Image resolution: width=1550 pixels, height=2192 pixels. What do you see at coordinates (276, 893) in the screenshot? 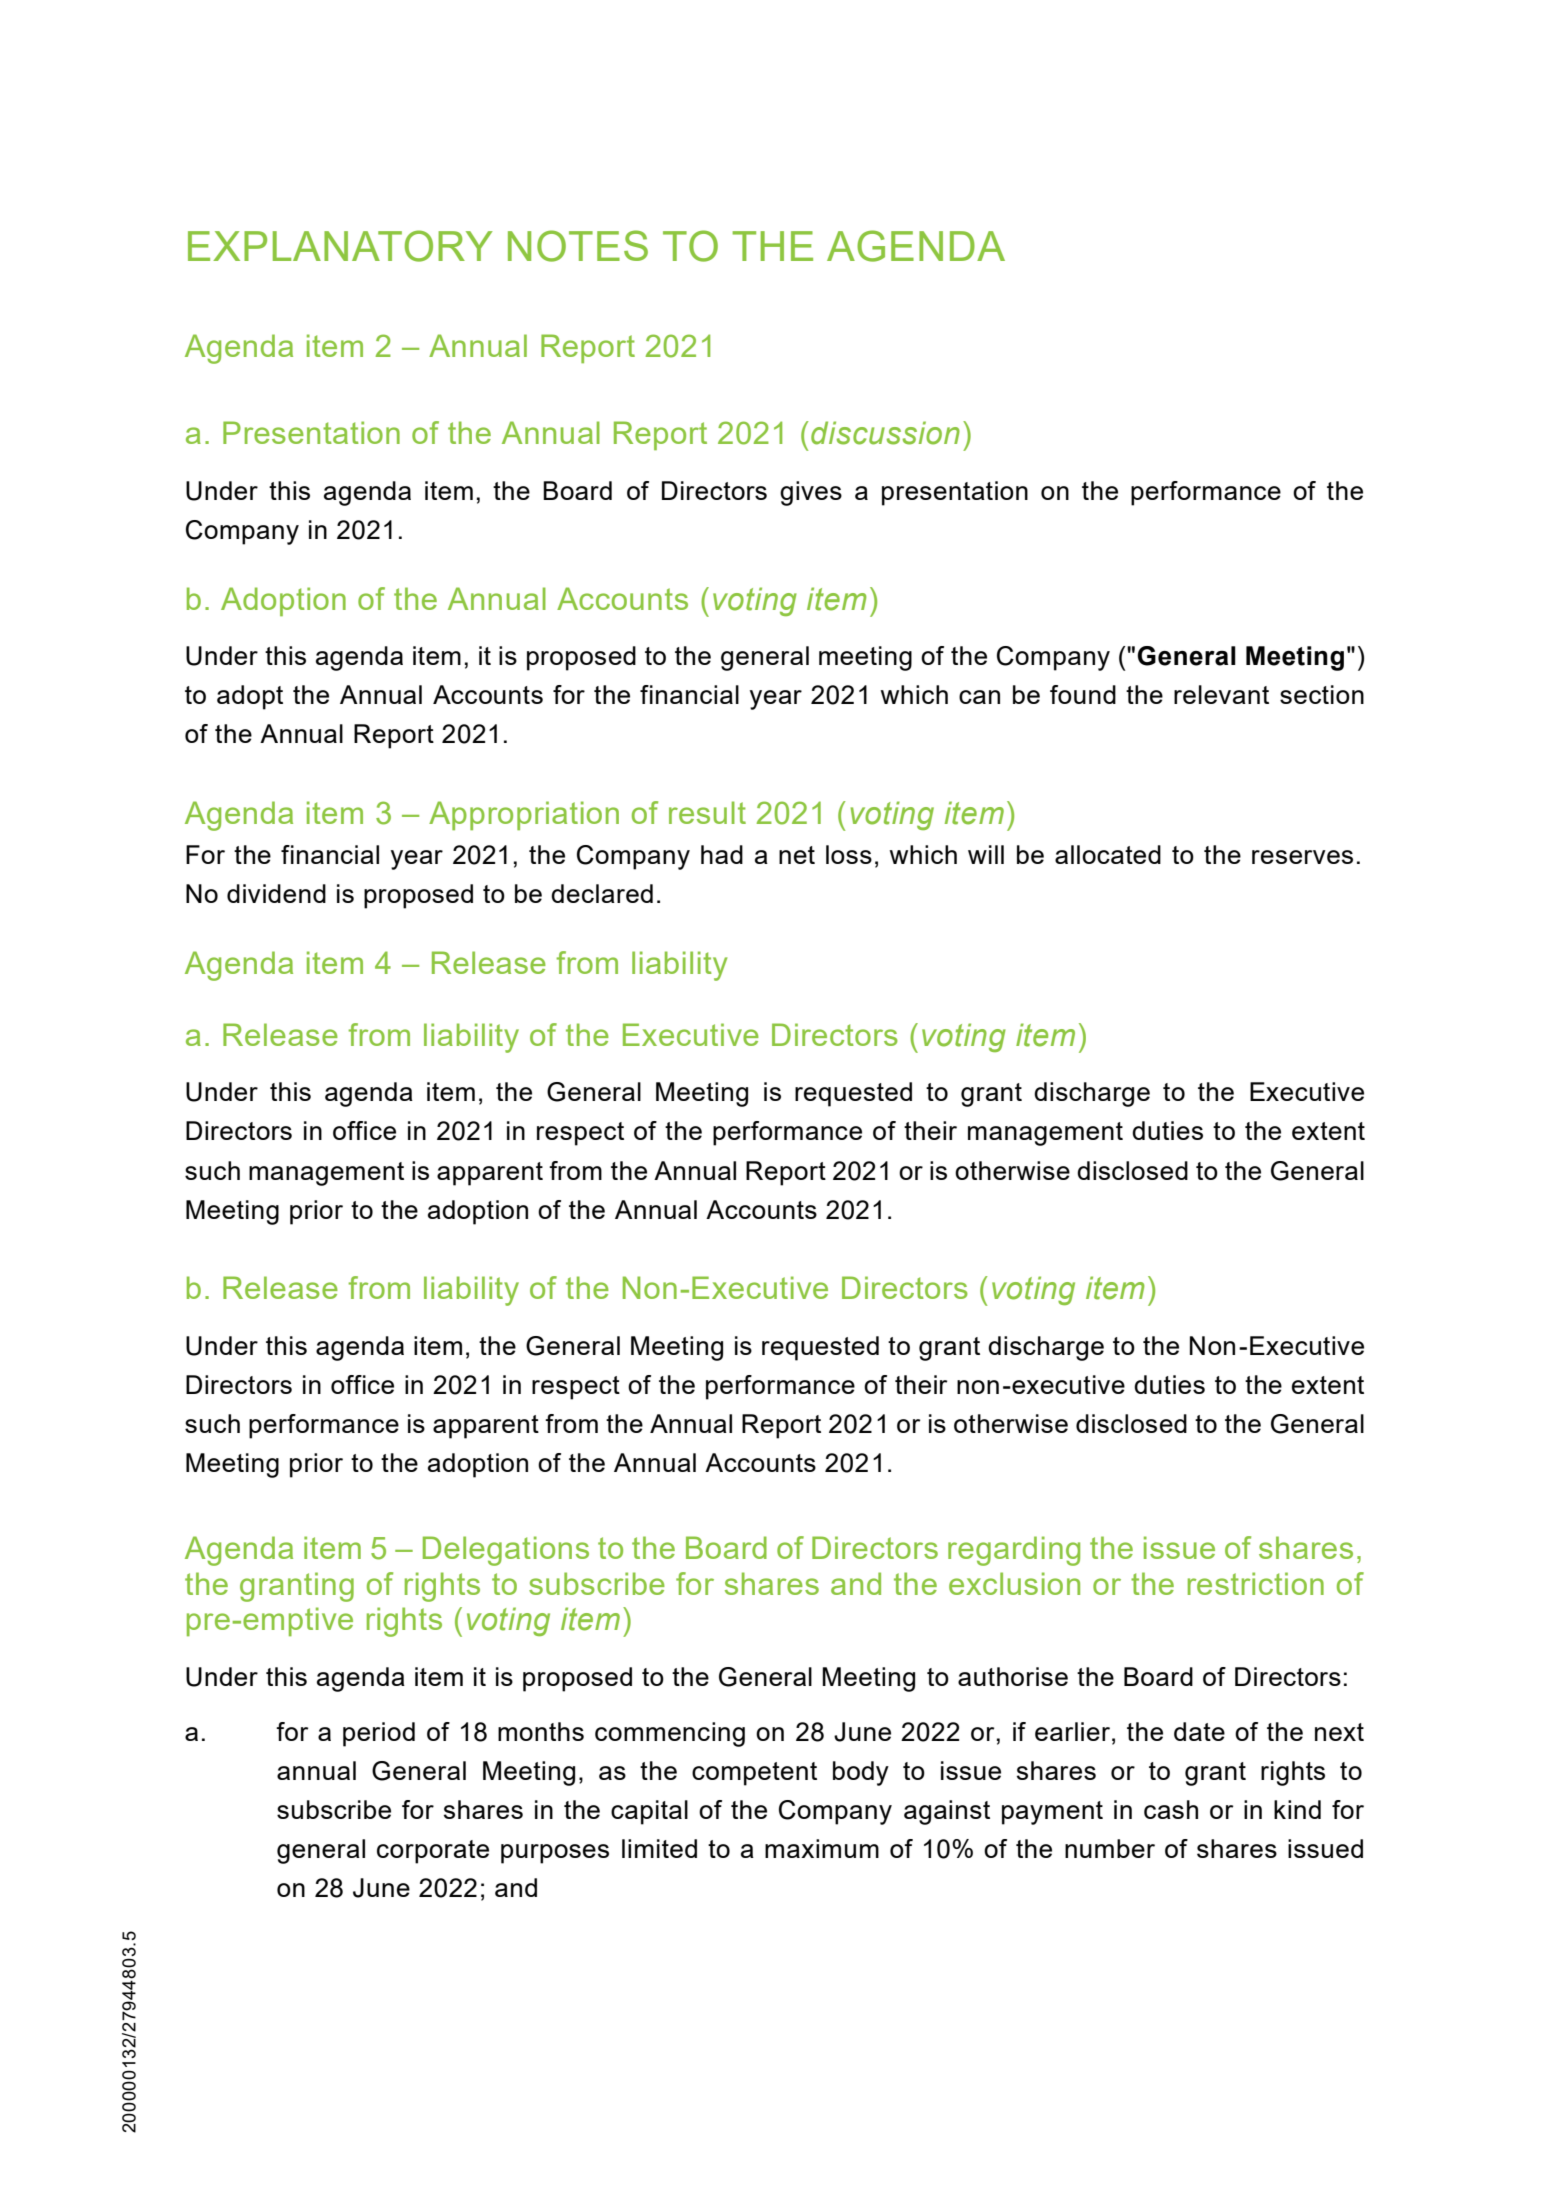
I see `dividend` at bounding box center [276, 893].
